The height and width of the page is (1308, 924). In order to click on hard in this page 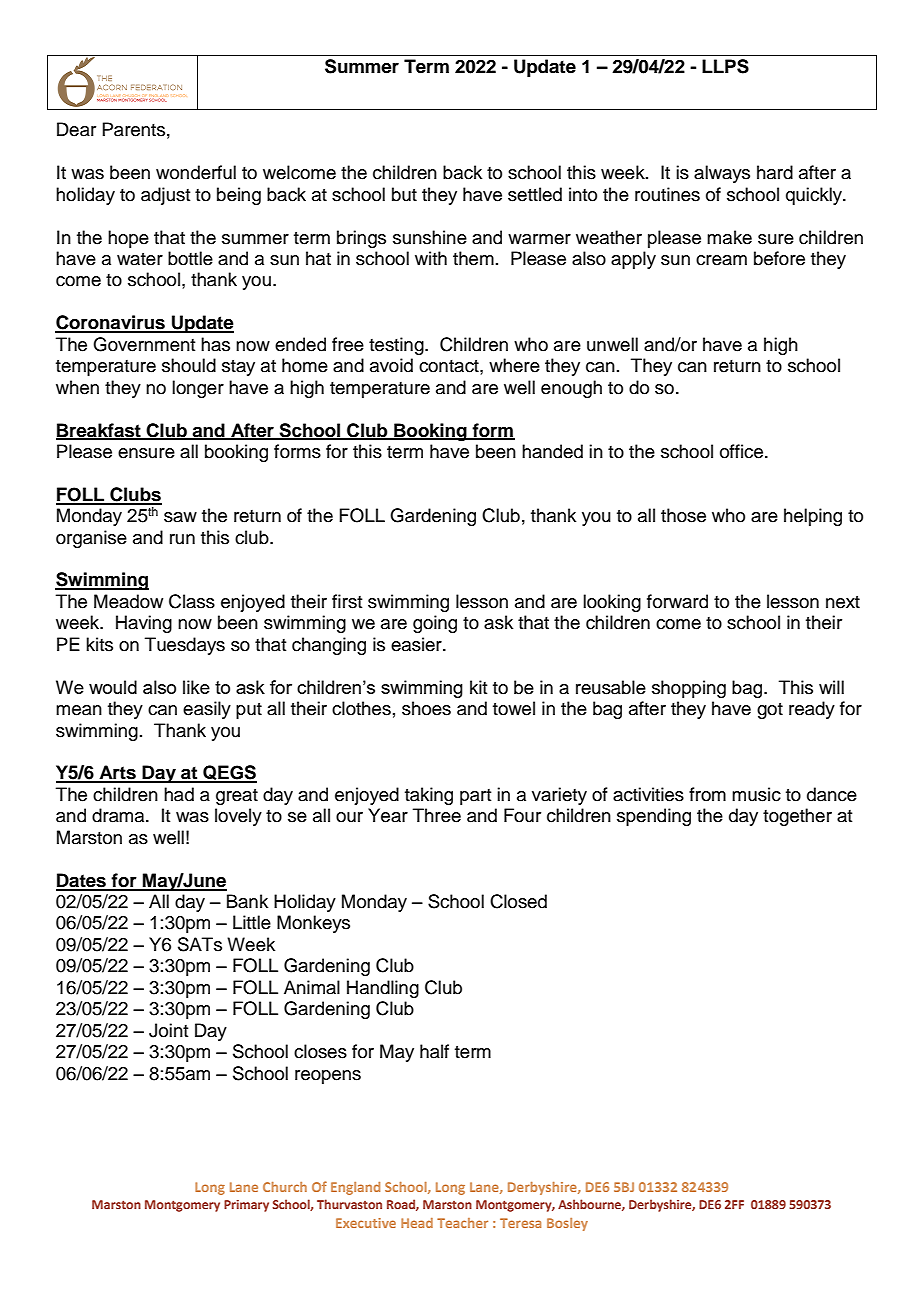, I will do `click(775, 172)`.
